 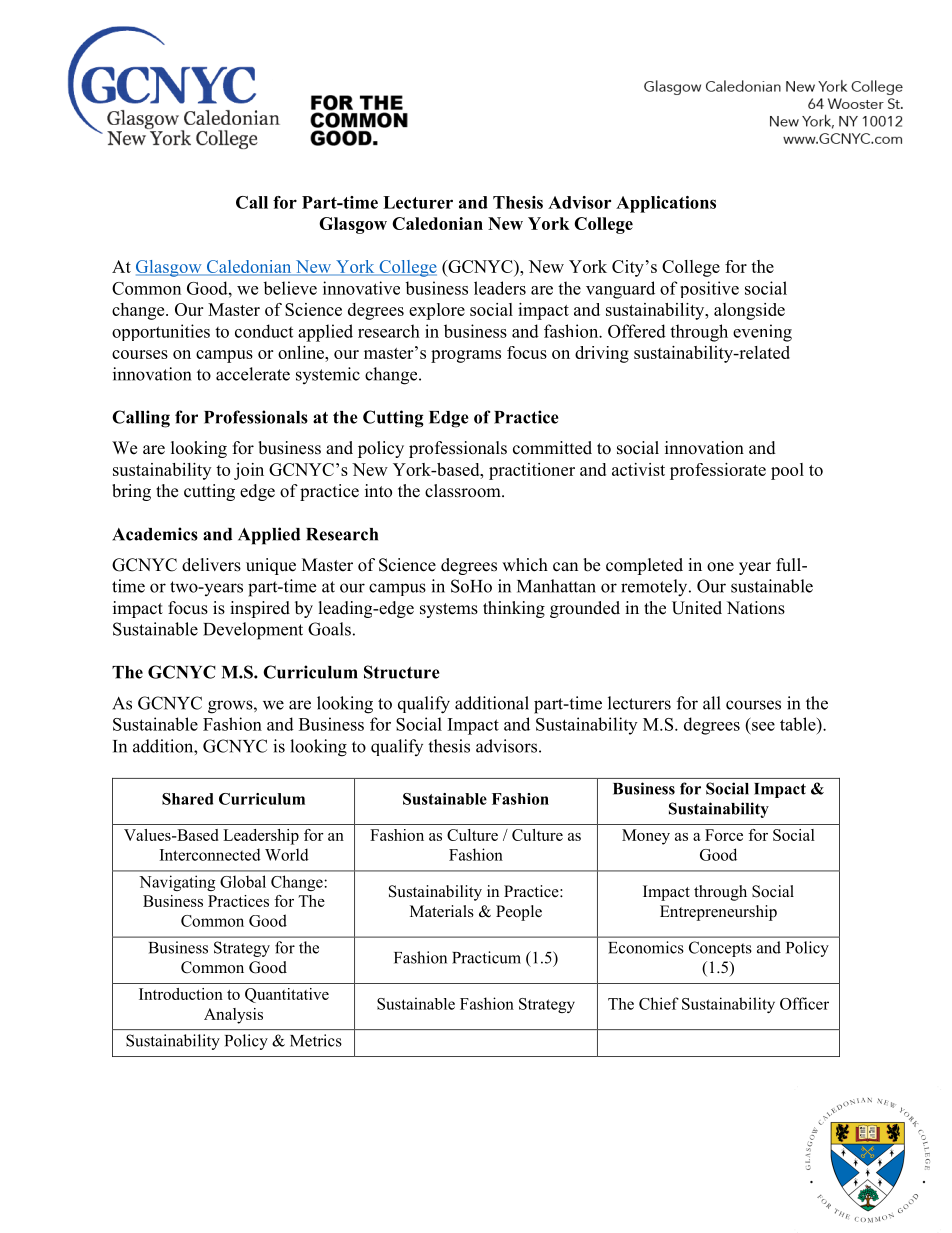 What do you see at coordinates (449, 610) in the screenshot?
I see `systems` at bounding box center [449, 610].
